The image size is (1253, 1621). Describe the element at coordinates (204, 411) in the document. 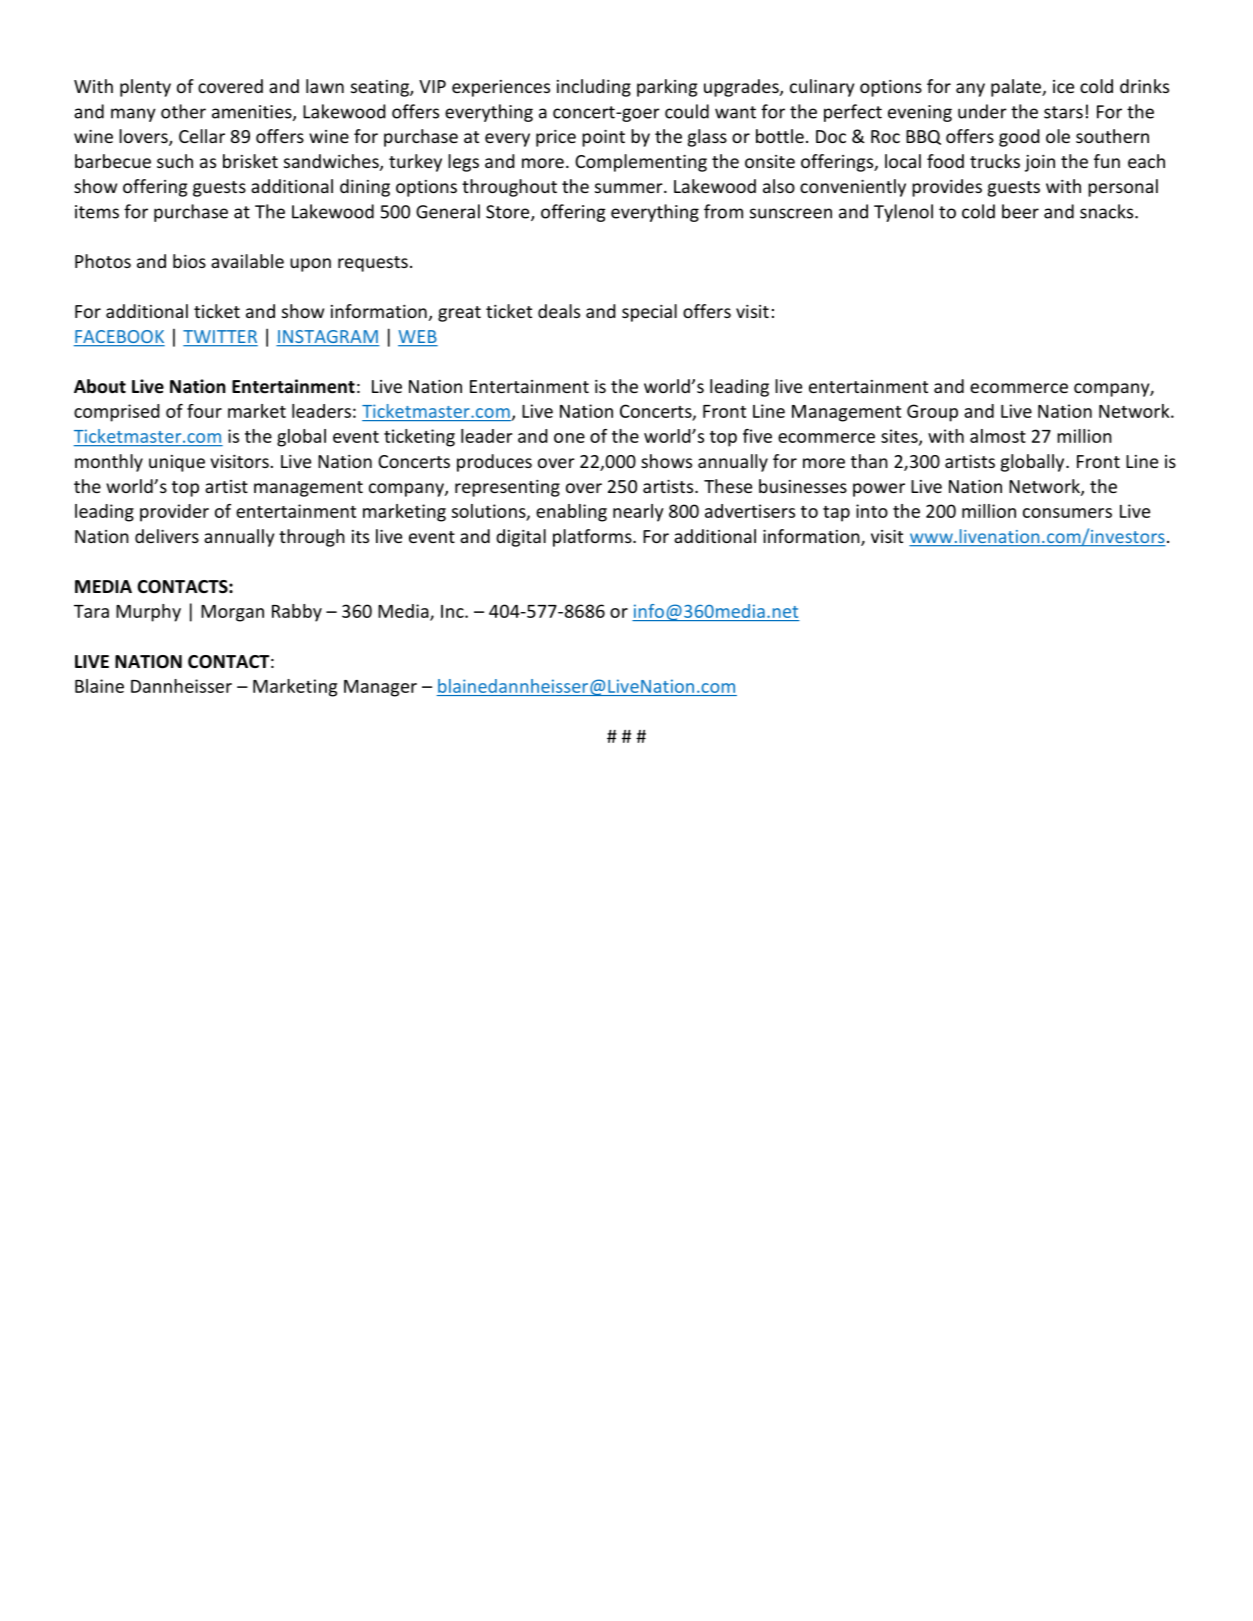

I see `four` at that location.
